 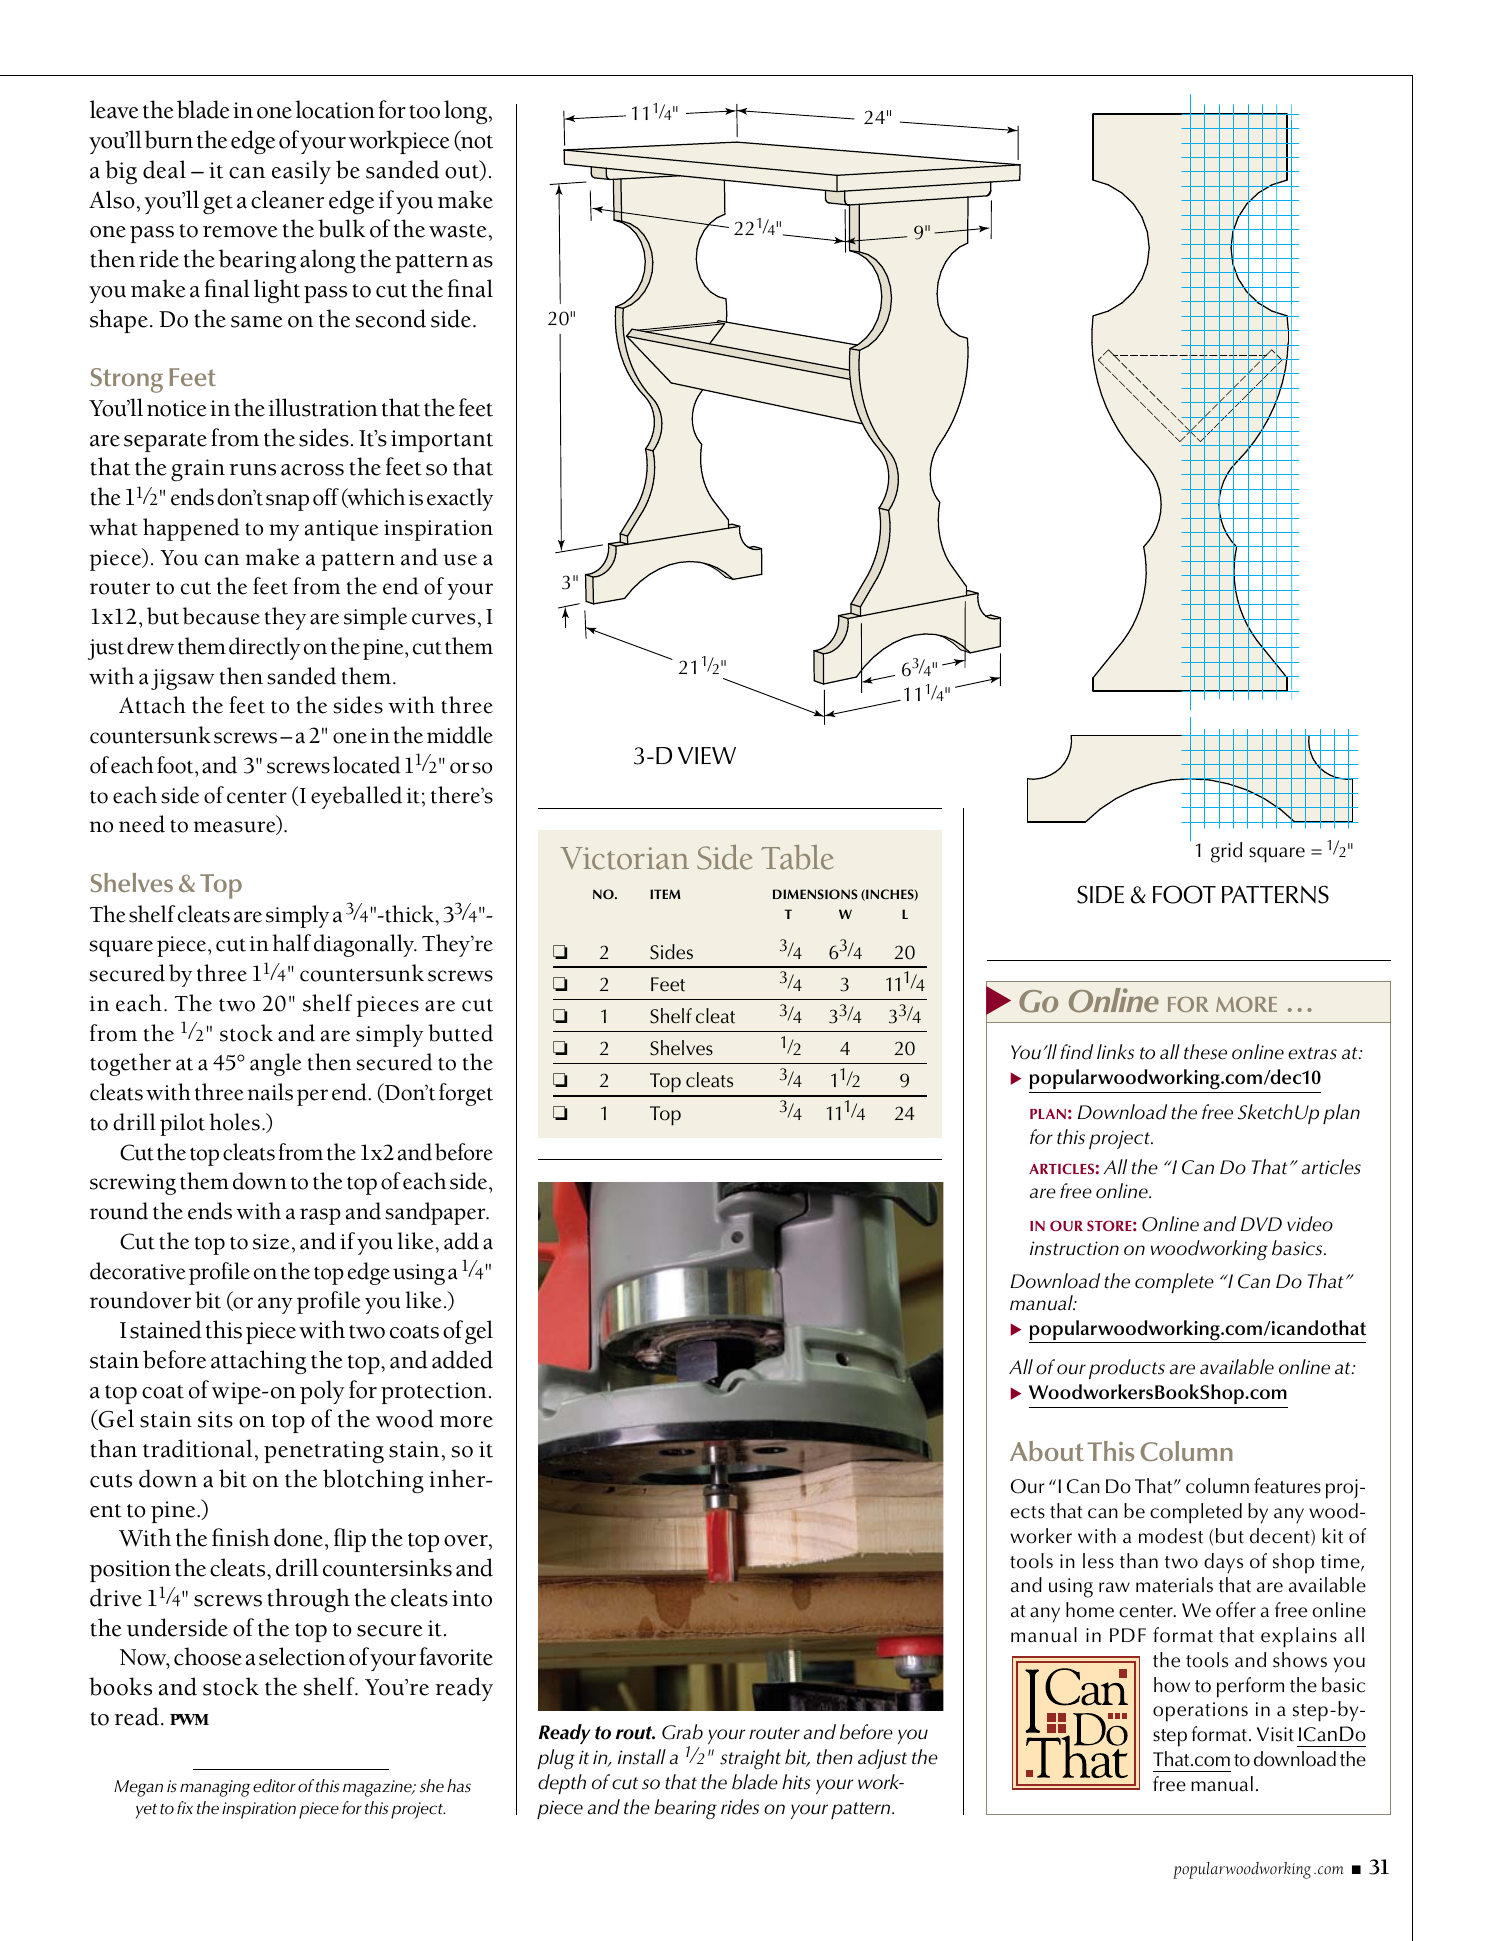 What do you see at coordinates (291, 943) in the screenshot?
I see `half` at bounding box center [291, 943].
